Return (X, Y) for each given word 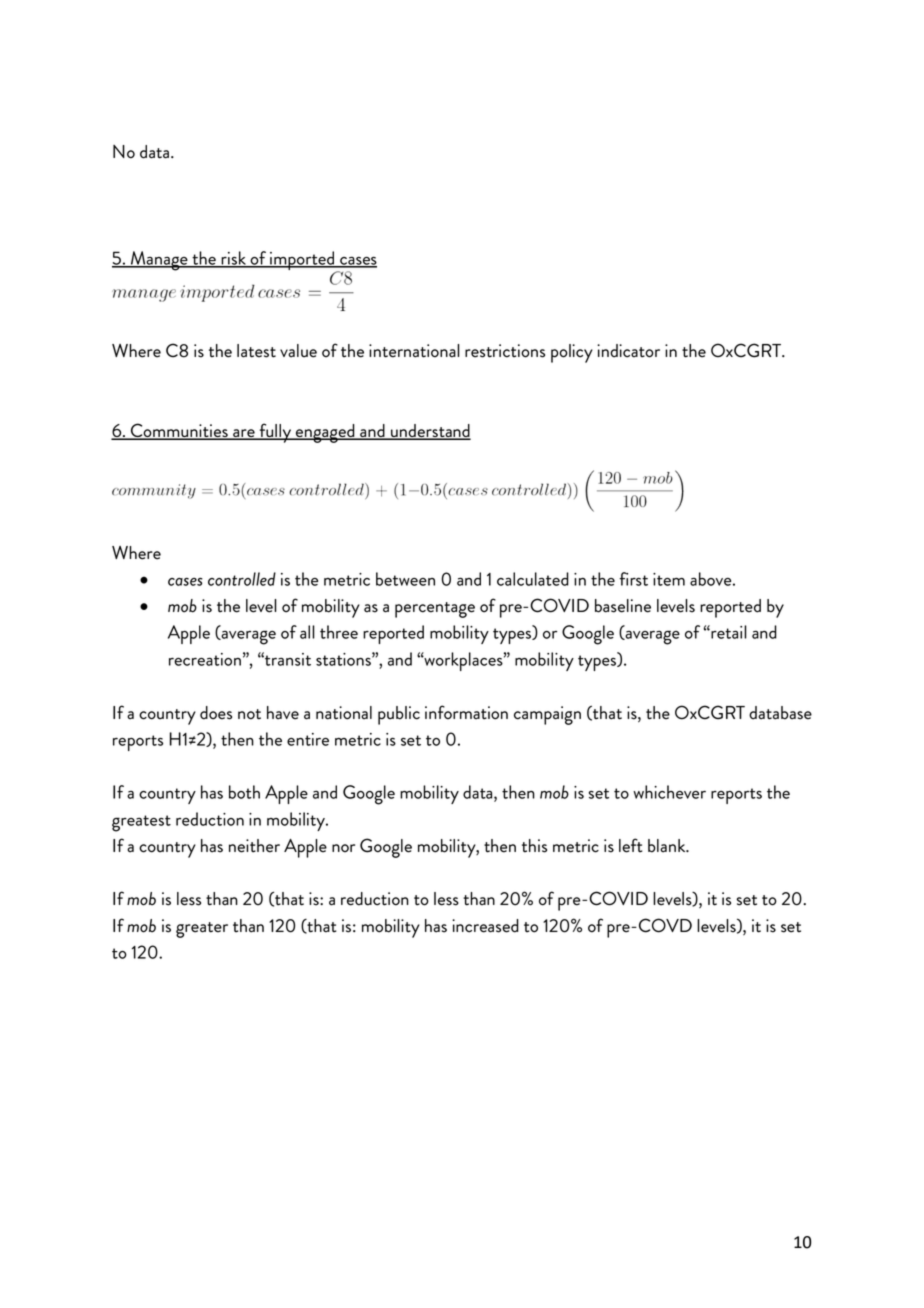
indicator (628, 351)
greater (202, 930)
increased (485, 926)
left (631, 845)
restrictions (505, 351)
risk (233, 259)
